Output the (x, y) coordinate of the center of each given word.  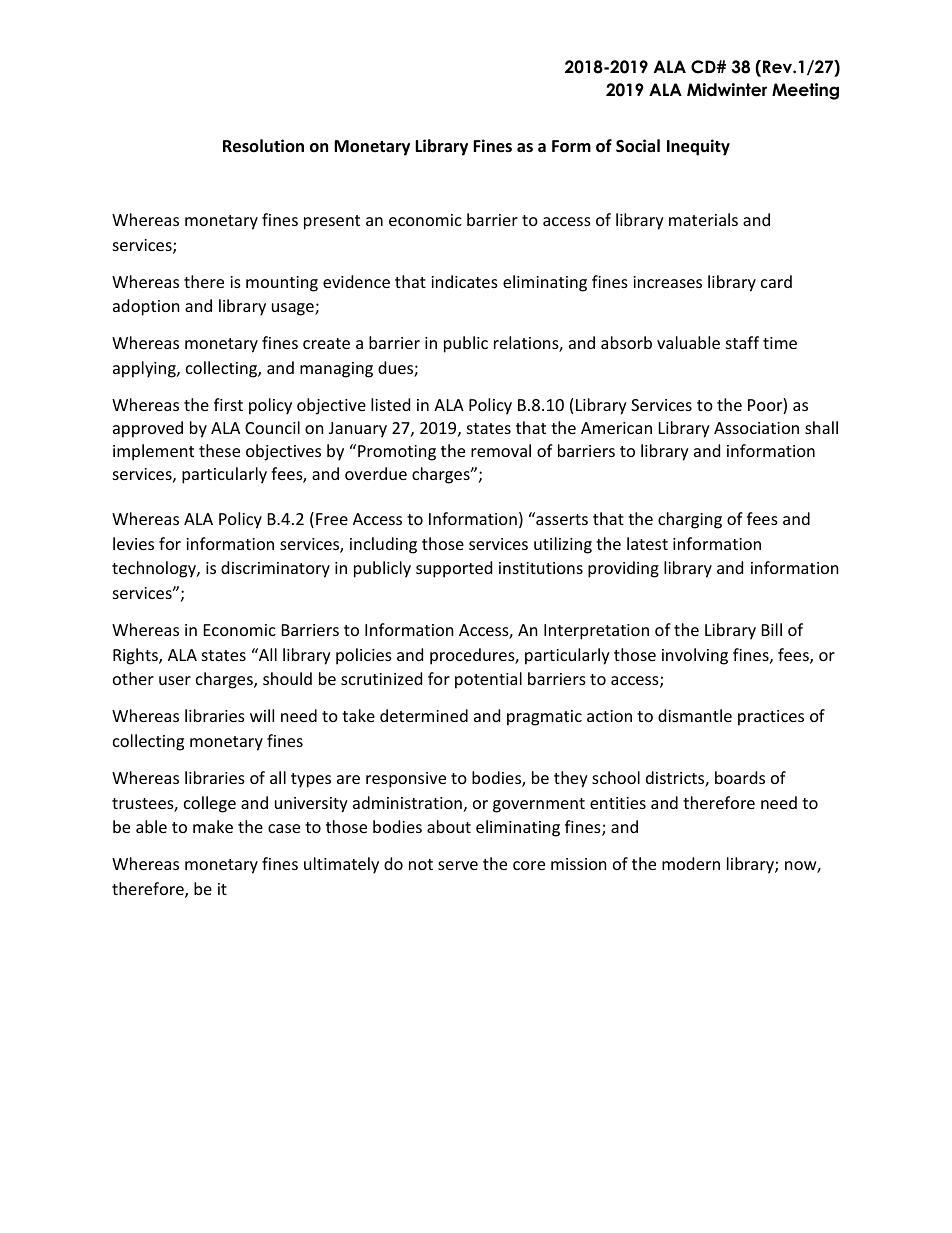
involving (695, 656)
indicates (464, 281)
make (213, 826)
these (219, 450)
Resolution (263, 146)
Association (756, 428)
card (776, 281)
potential (488, 680)
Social (638, 146)
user (175, 680)
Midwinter (727, 90)
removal (501, 450)
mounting (282, 284)
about (449, 826)
